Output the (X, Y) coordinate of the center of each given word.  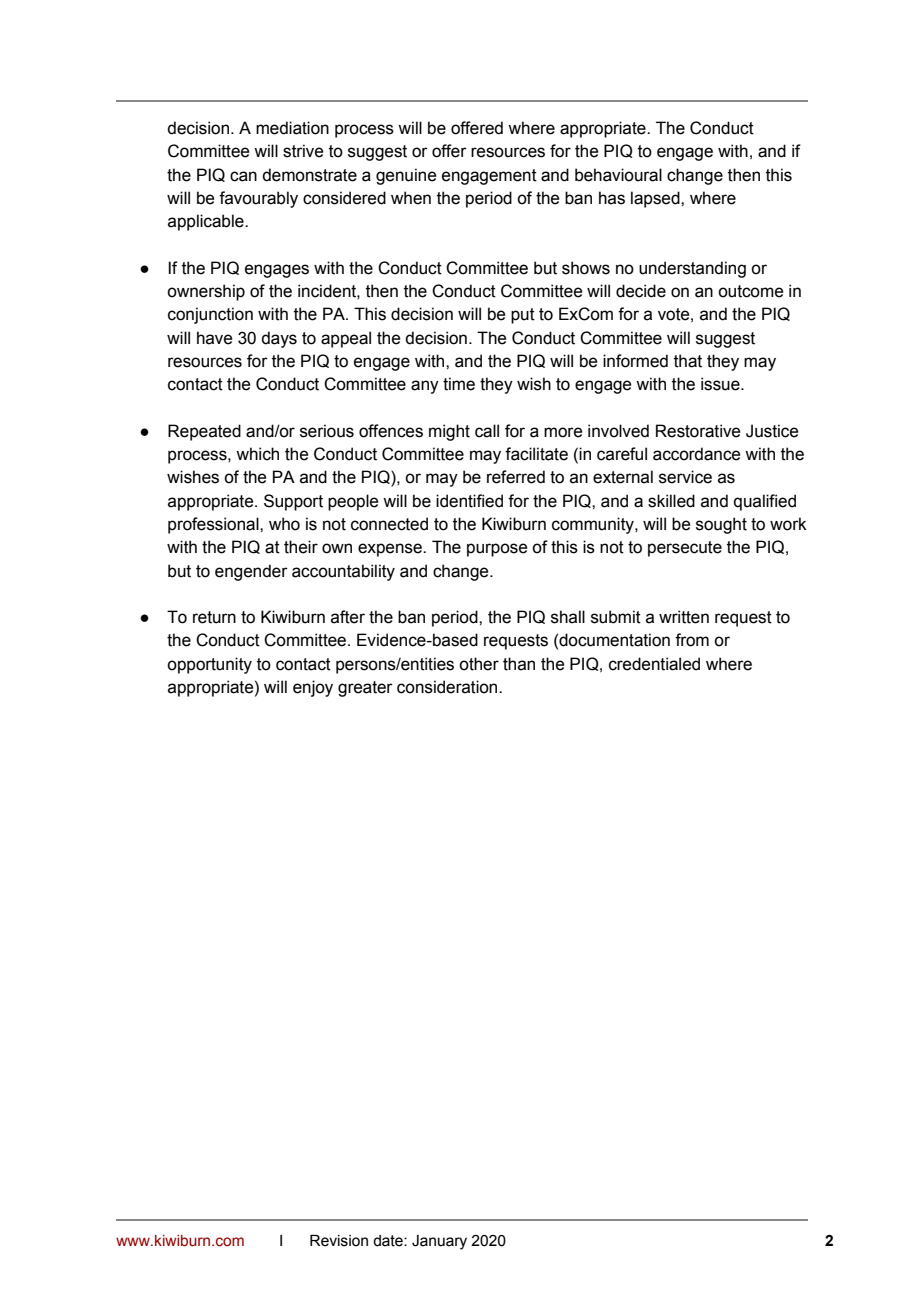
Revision (339, 1241)
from (692, 640)
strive (303, 151)
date (389, 1241)
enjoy (313, 688)
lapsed (656, 199)
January (439, 1242)
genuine (406, 176)
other (479, 664)
